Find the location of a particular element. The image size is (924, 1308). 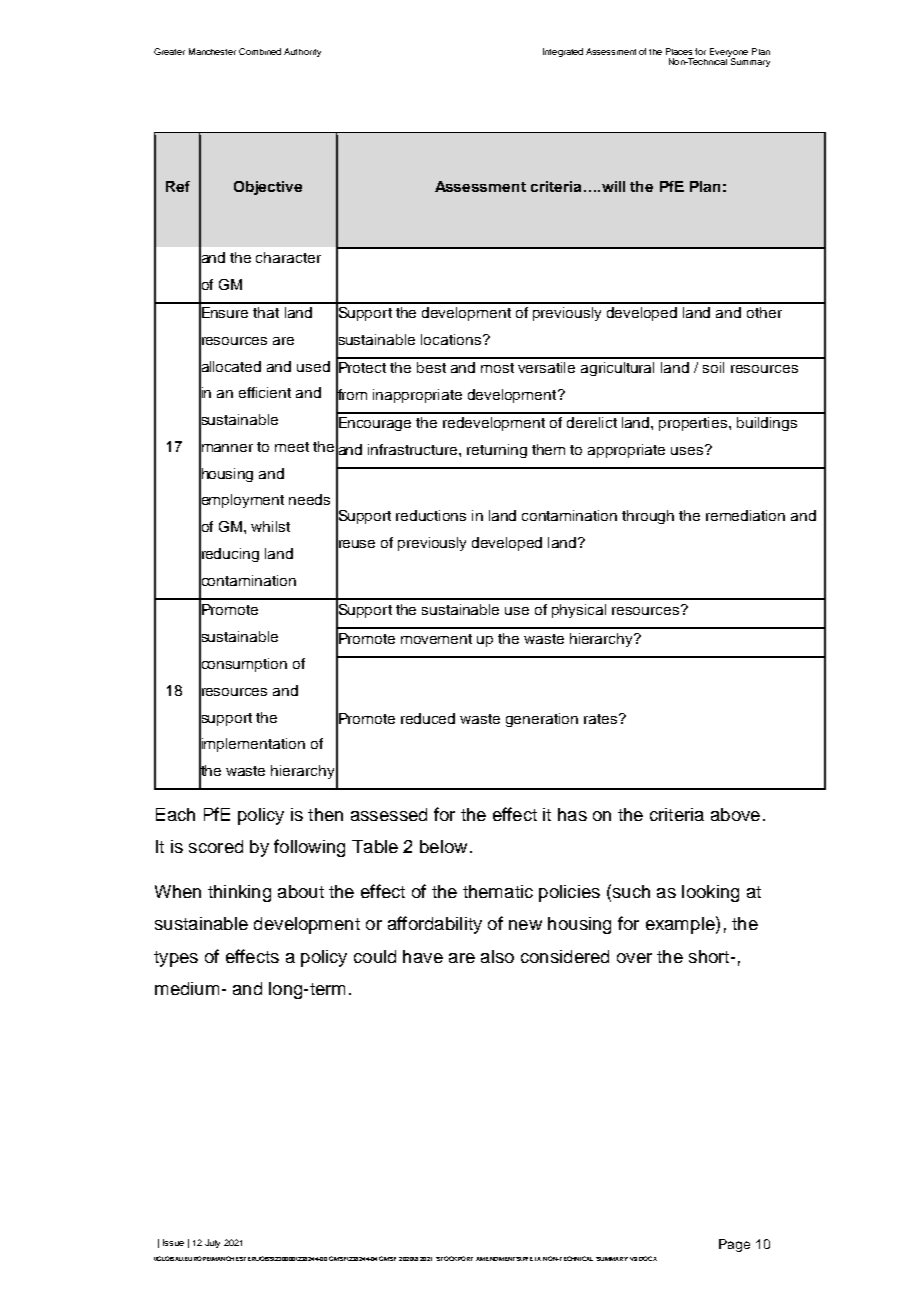

STOCKPORT is located at coordinates (454, 1258).
